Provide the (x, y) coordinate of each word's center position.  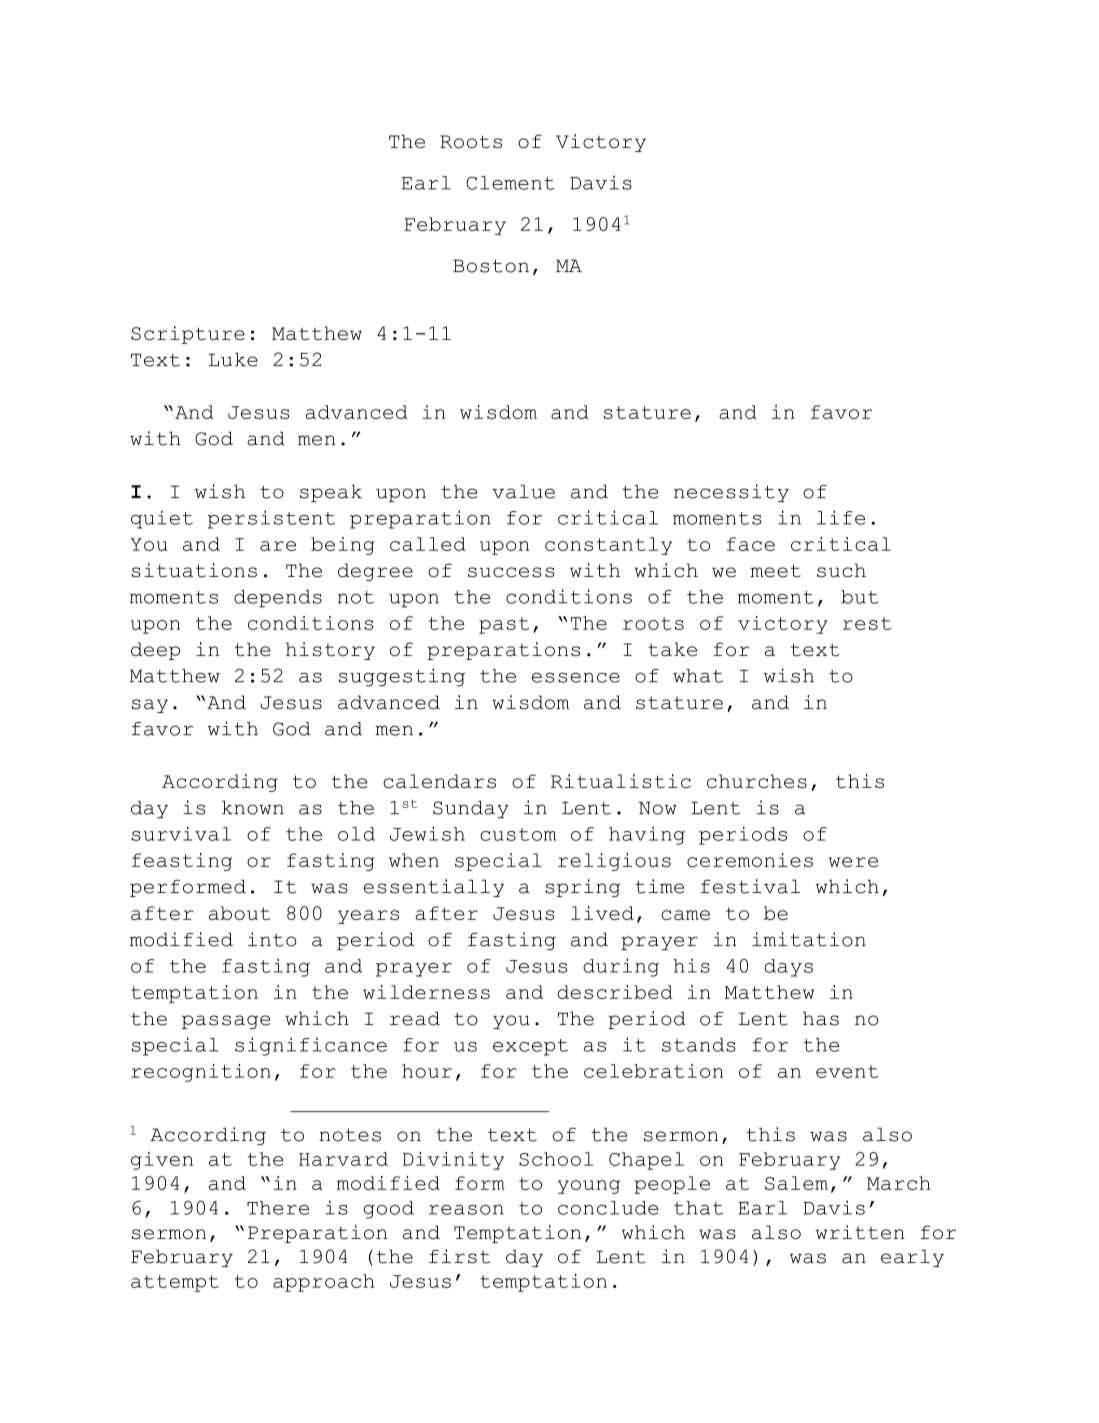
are (278, 546)
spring (582, 888)
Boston (491, 266)
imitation (809, 939)
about (240, 913)
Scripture (188, 335)
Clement (510, 183)
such (841, 570)
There (278, 1208)
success (511, 572)
